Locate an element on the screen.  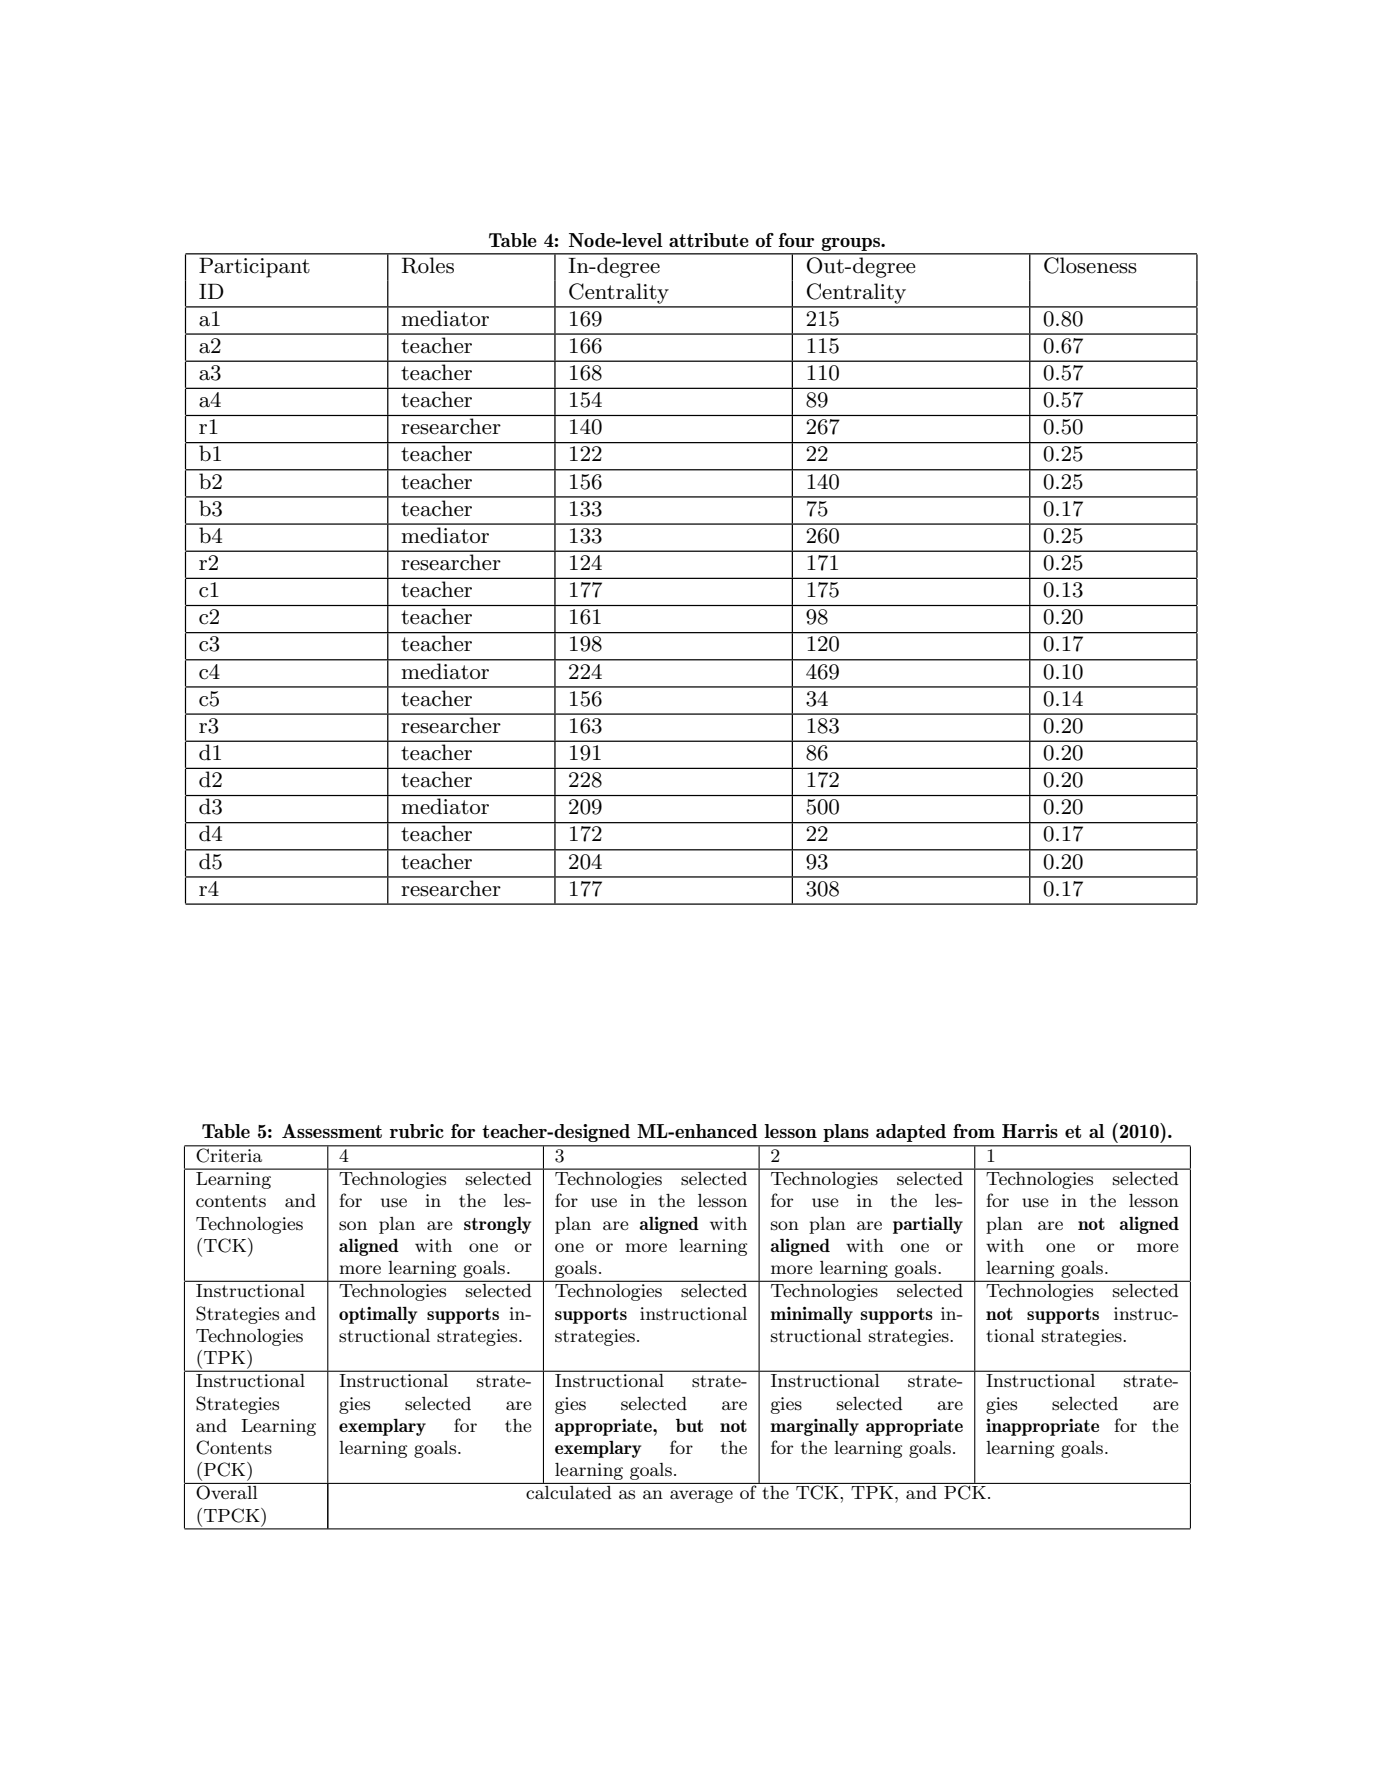
strongly is located at coordinates (497, 1225).
